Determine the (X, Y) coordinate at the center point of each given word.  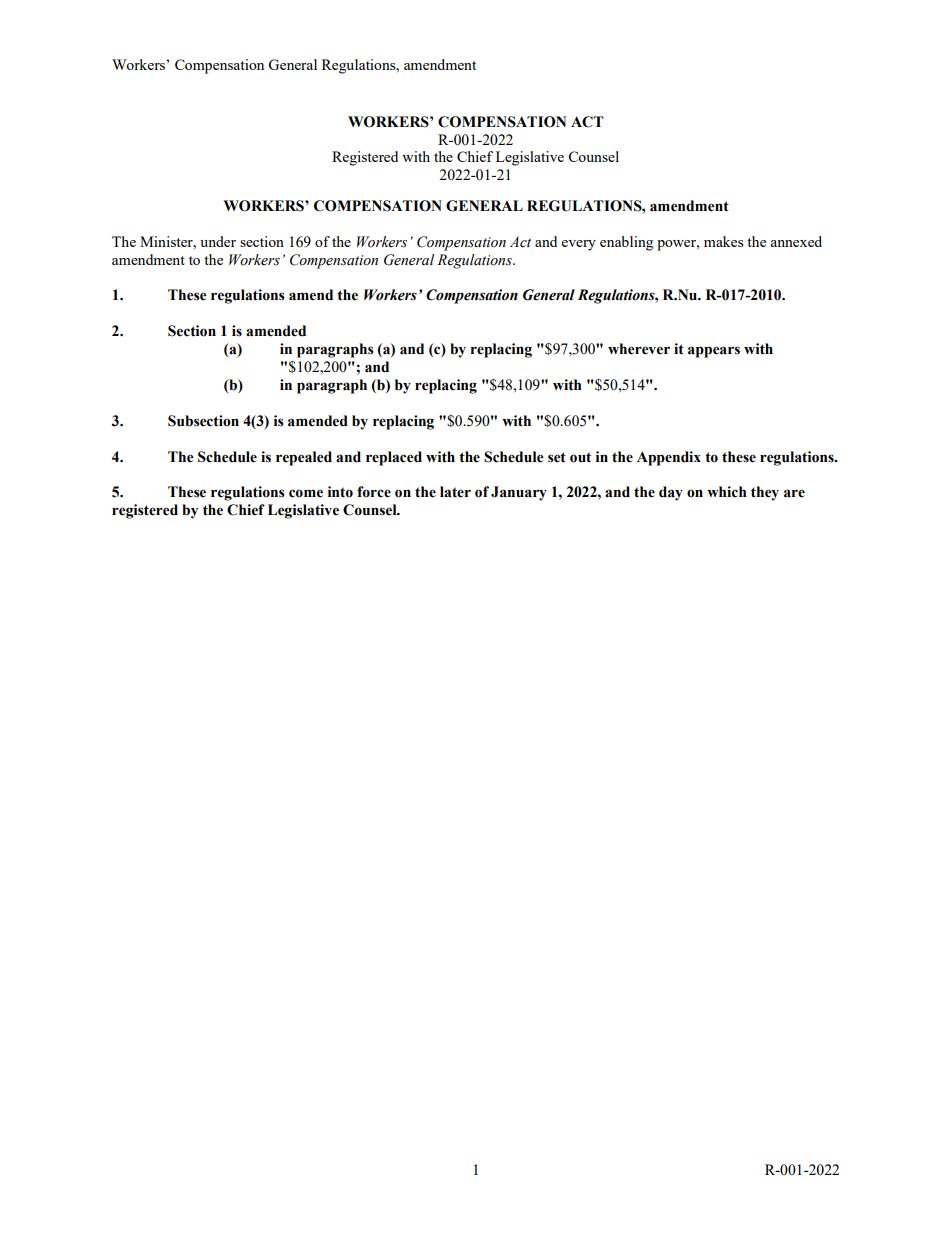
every (579, 245)
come (306, 493)
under (218, 241)
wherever (639, 349)
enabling (626, 243)
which (727, 492)
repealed (304, 458)
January (519, 493)
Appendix (669, 458)
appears (714, 352)
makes (723, 241)
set (557, 457)
